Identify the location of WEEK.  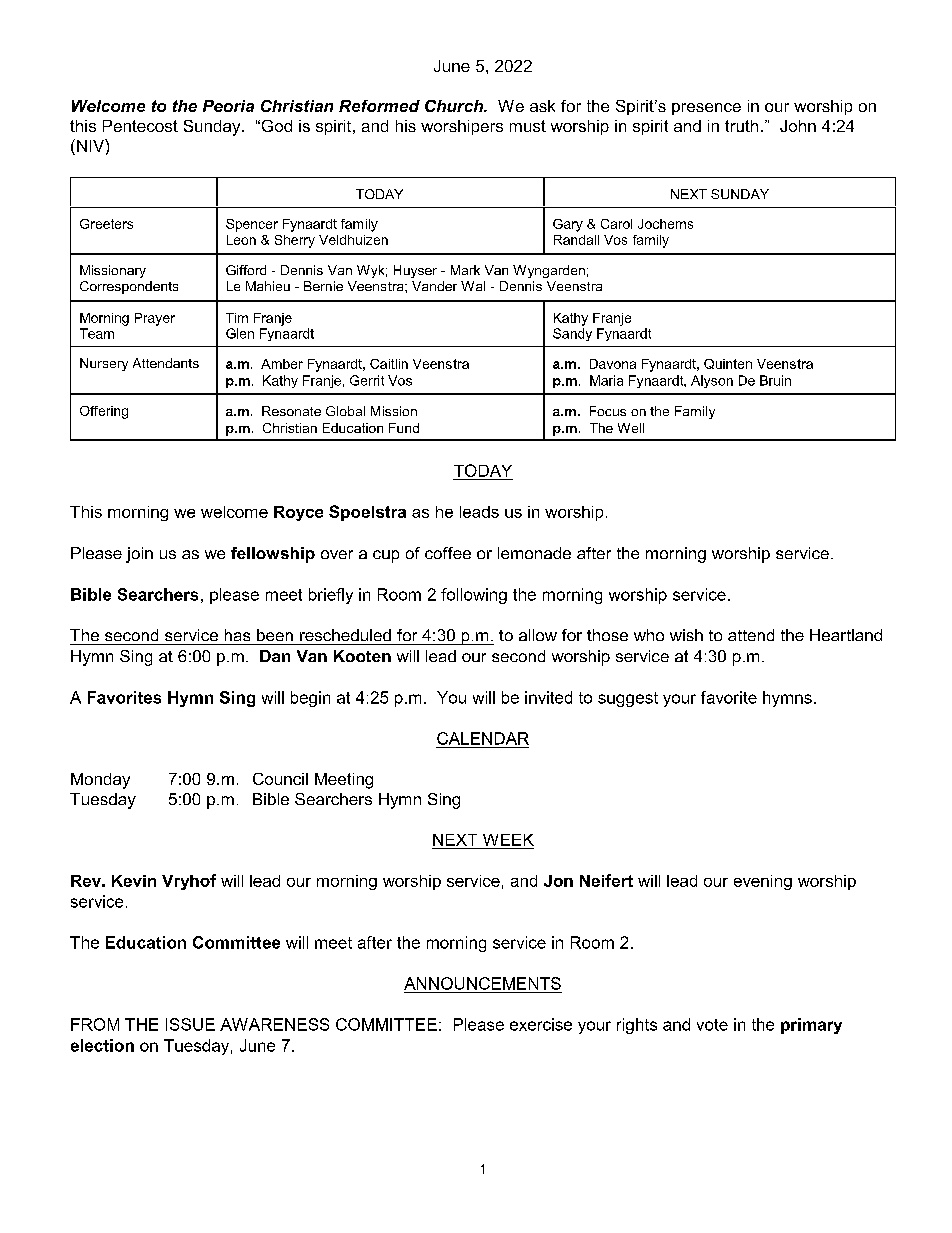
(508, 840).
